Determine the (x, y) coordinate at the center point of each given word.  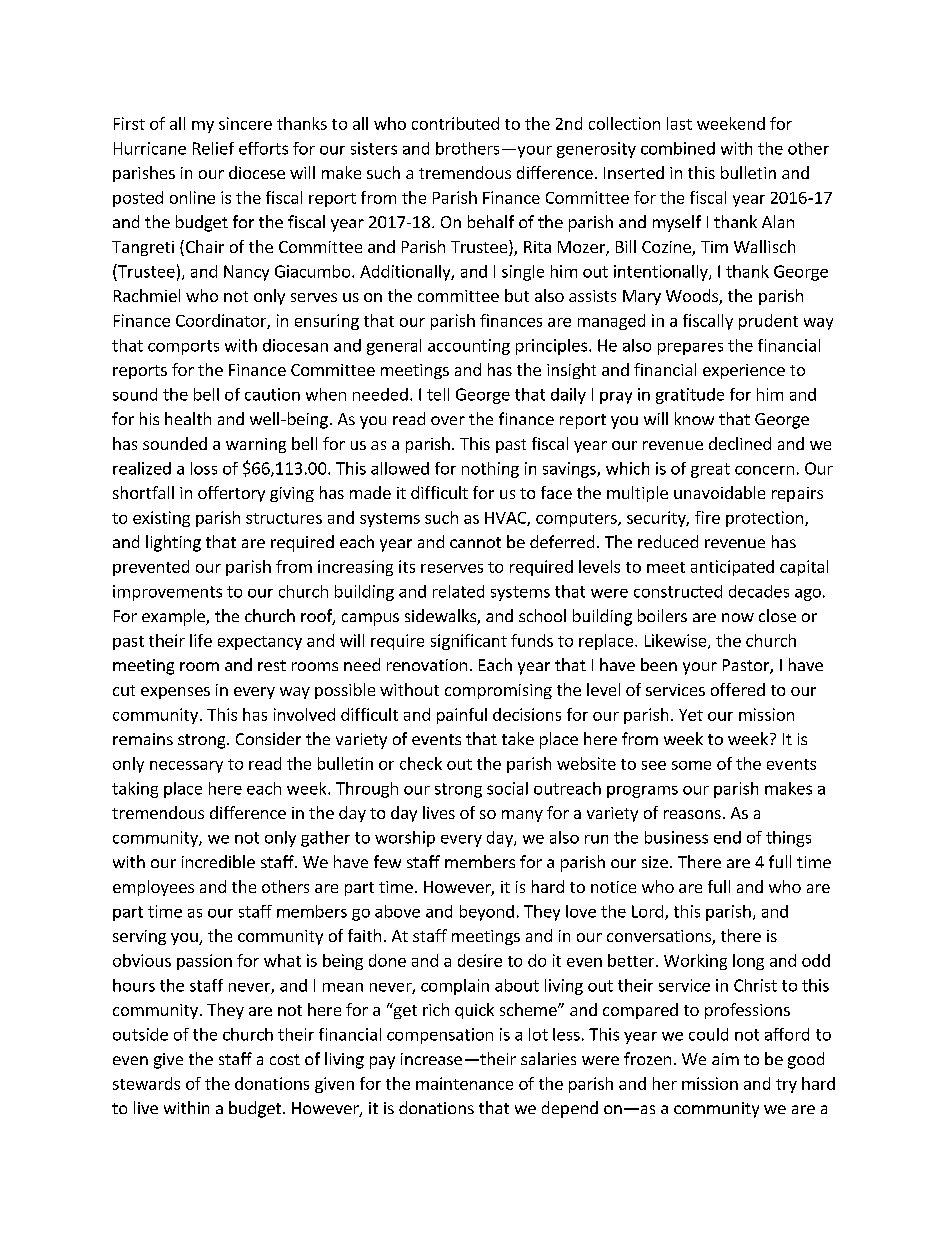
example (174, 617)
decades (759, 591)
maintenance (464, 1083)
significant (469, 642)
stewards (146, 1083)
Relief (213, 148)
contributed (455, 123)
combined (678, 148)
